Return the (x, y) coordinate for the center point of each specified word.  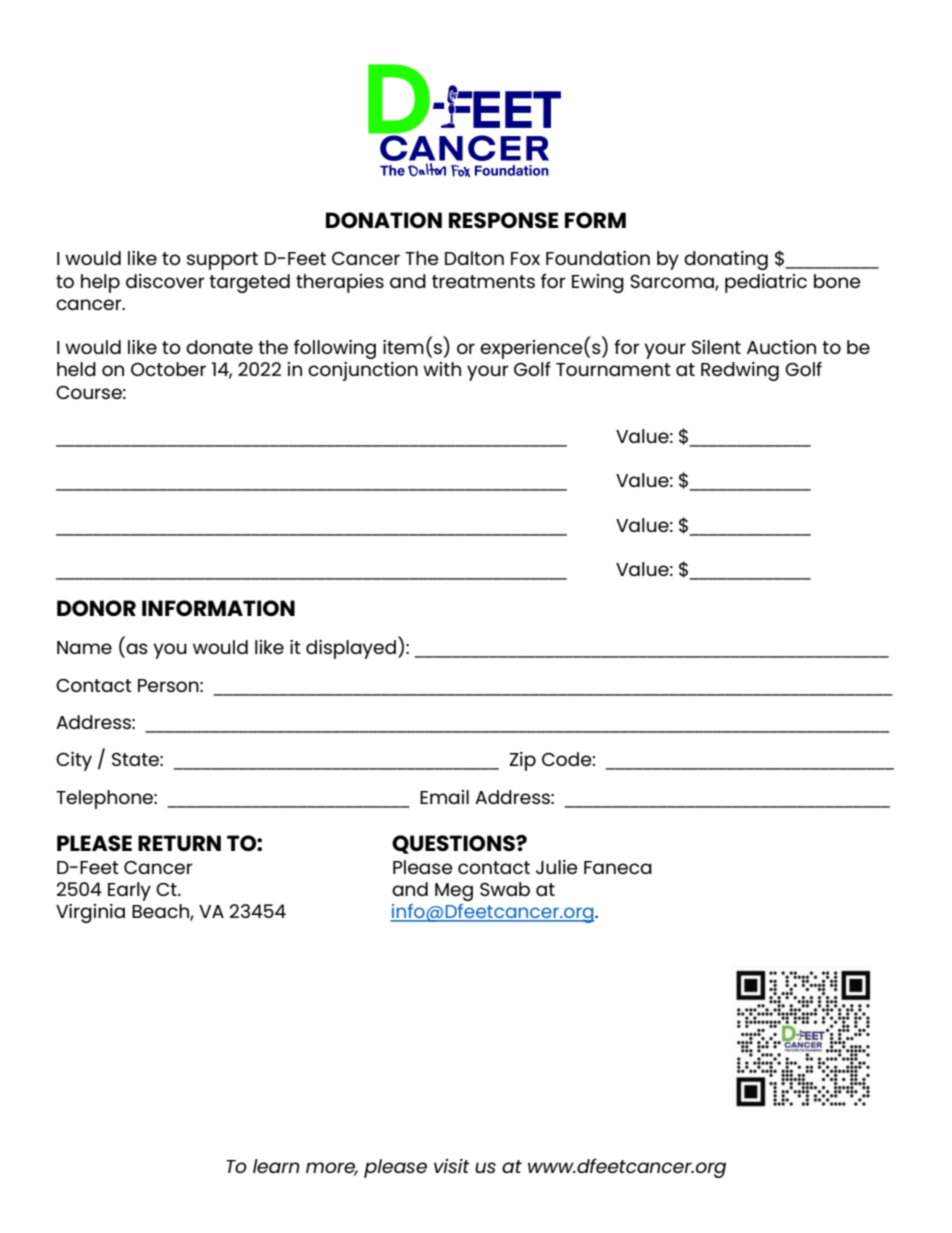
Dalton (474, 258)
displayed (351, 649)
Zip (522, 761)
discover (165, 281)
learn (276, 1166)
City (74, 761)
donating (726, 260)
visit (452, 1166)
